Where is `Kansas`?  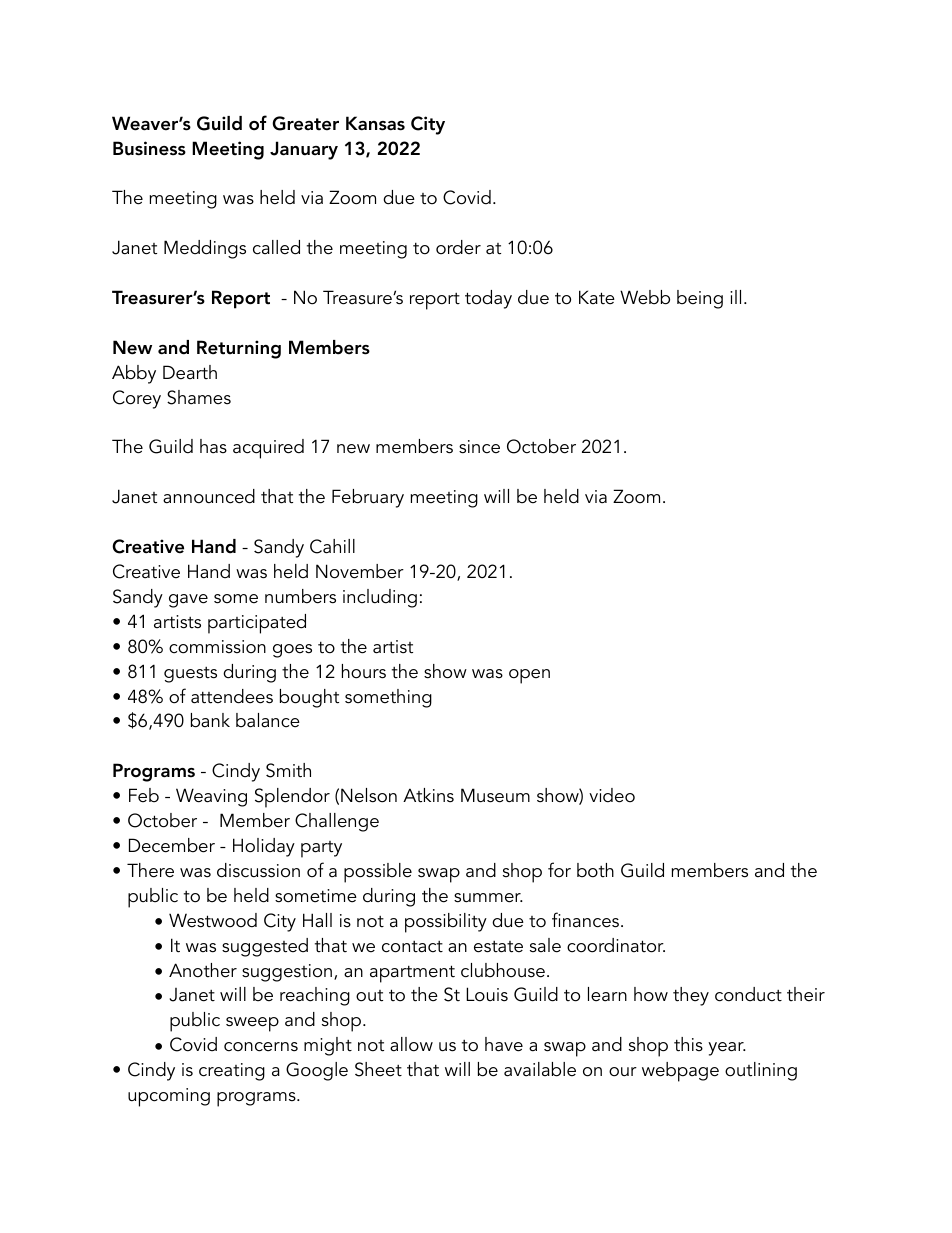 Kansas is located at coordinates (375, 123).
